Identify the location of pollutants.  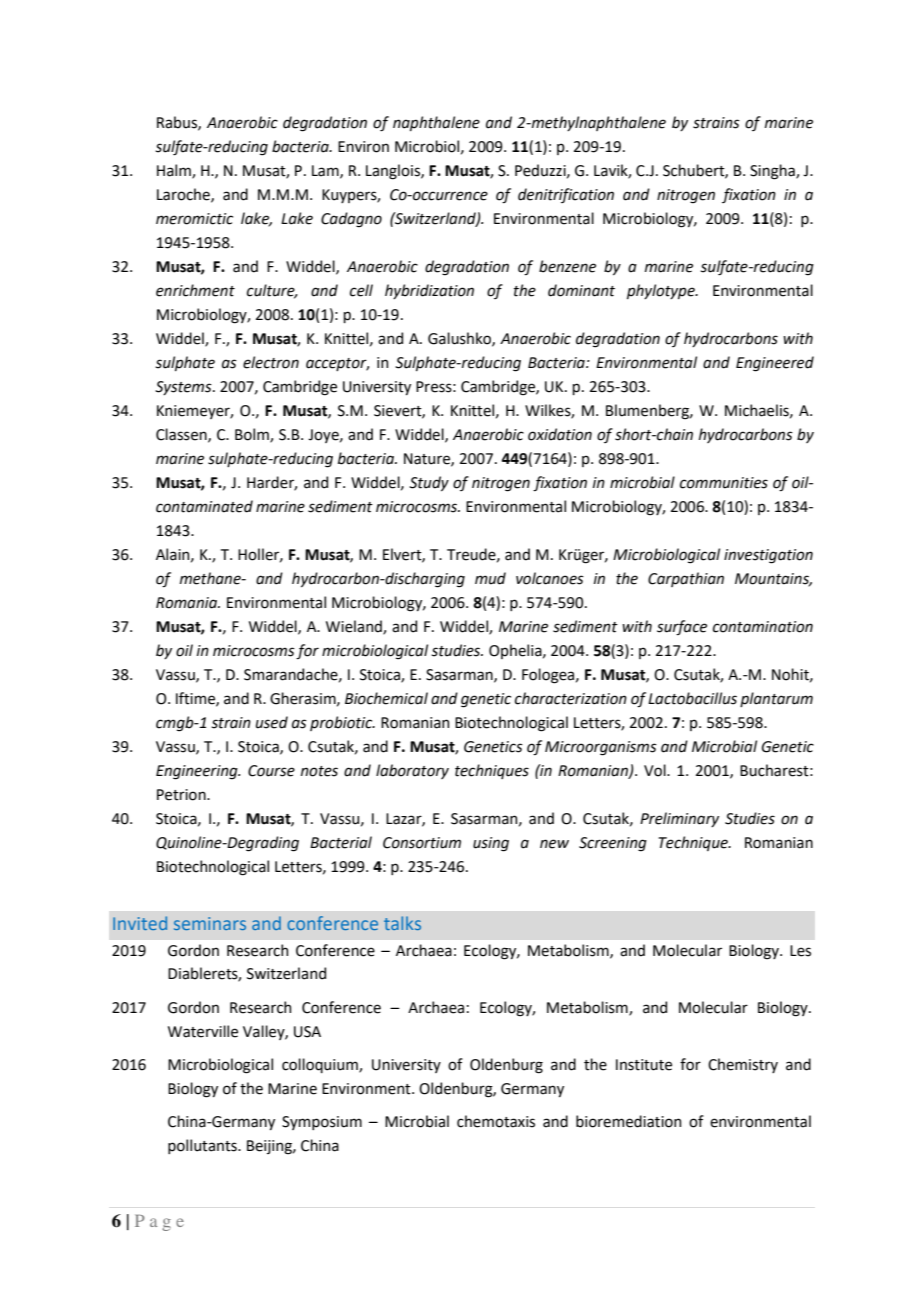
(203, 1146).
